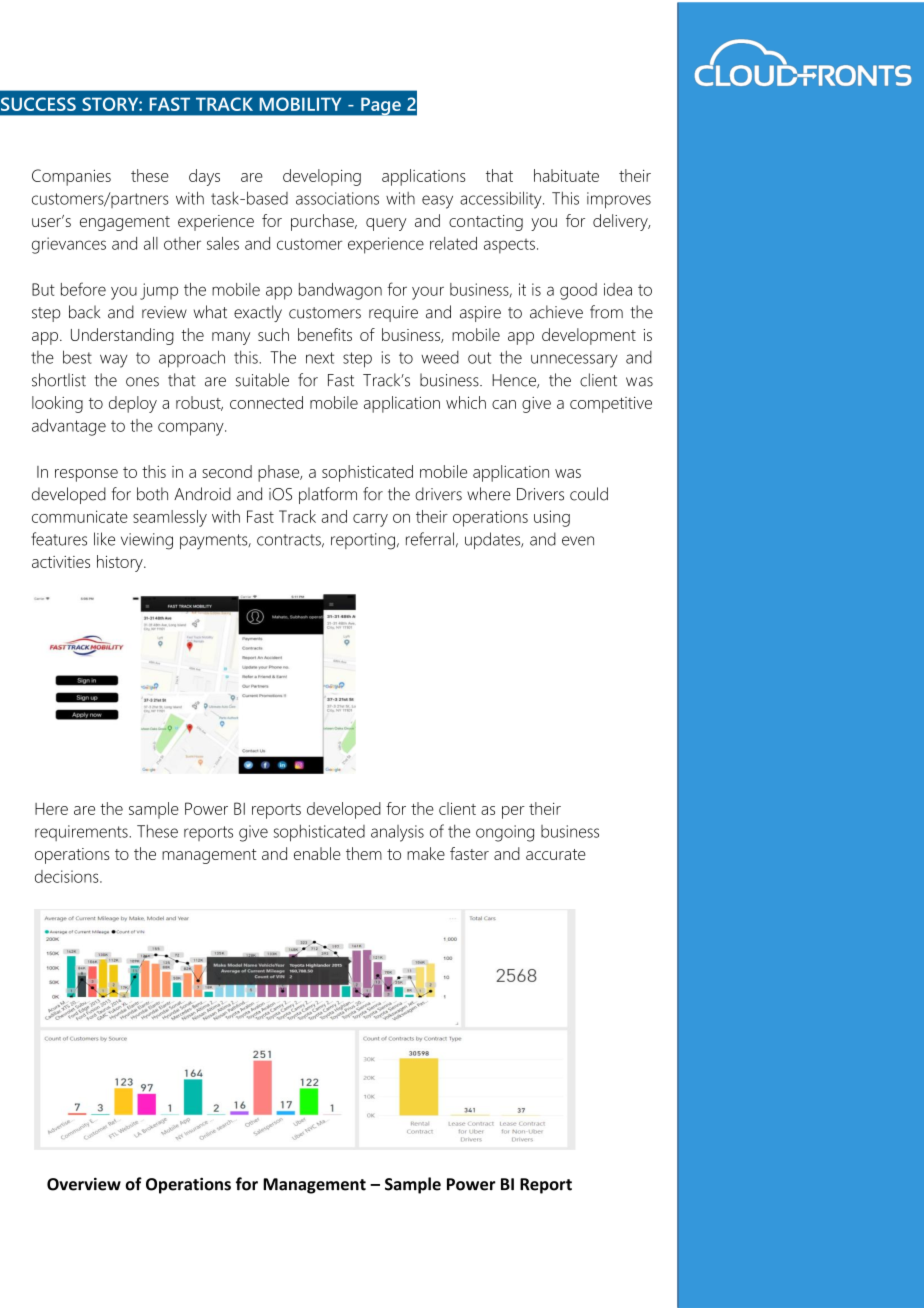 This screenshot has width=924, height=1308. Describe the element at coordinates (566, 175) in the screenshot. I see `habituate` at that location.
